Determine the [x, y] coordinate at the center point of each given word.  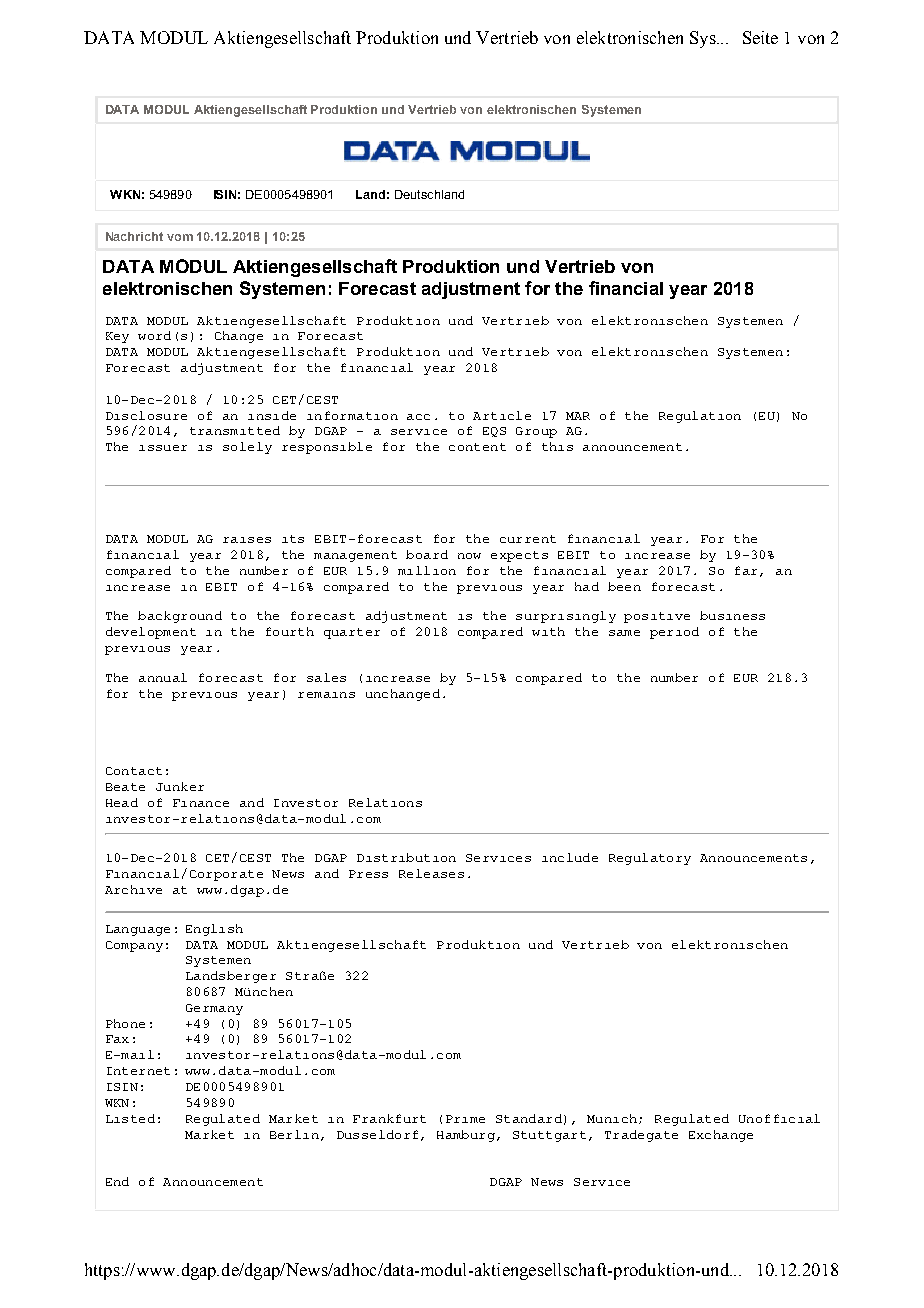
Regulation [700, 417]
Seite [760, 37]
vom [180, 237]
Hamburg [466, 1136]
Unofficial [779, 1118]
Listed [130, 1118]
